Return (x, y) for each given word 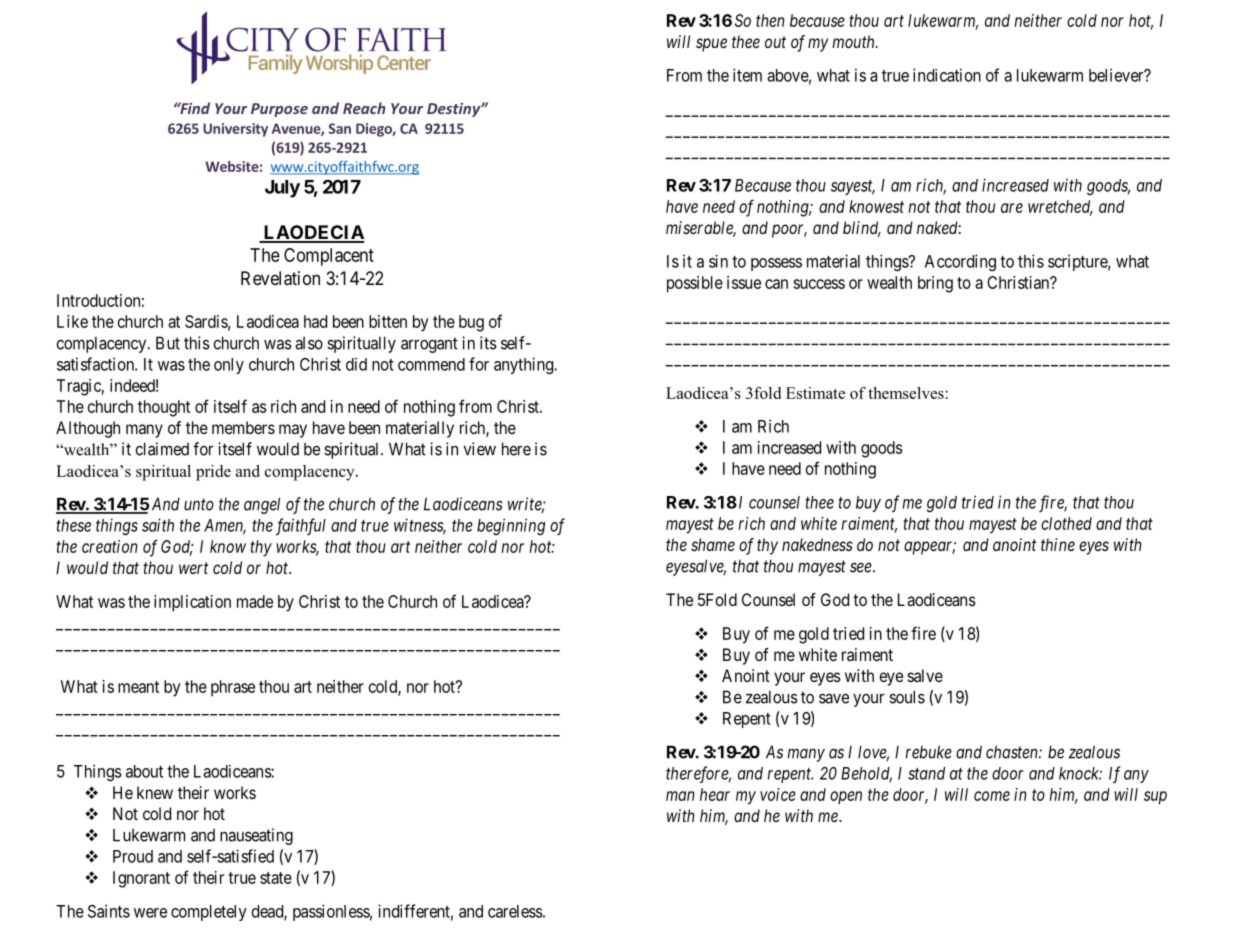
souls (907, 697)
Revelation (280, 278)
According (960, 262)
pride (213, 473)
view (480, 449)
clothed (1066, 523)
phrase (233, 688)
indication (947, 75)
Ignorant (141, 879)
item (747, 75)
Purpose (279, 110)
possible (695, 284)
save (834, 698)
